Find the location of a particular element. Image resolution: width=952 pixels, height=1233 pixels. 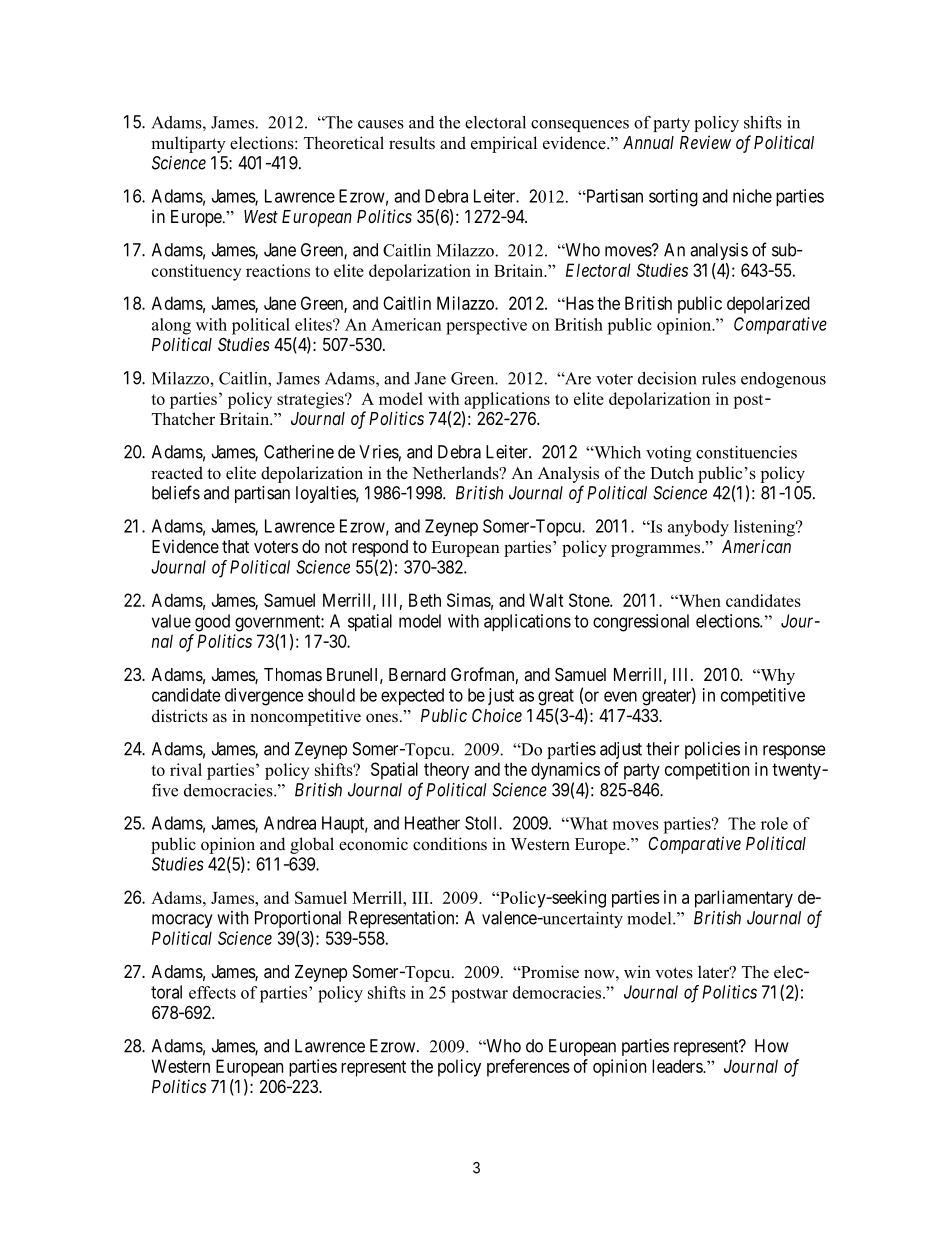

Theoretical is located at coordinates (344, 143).
